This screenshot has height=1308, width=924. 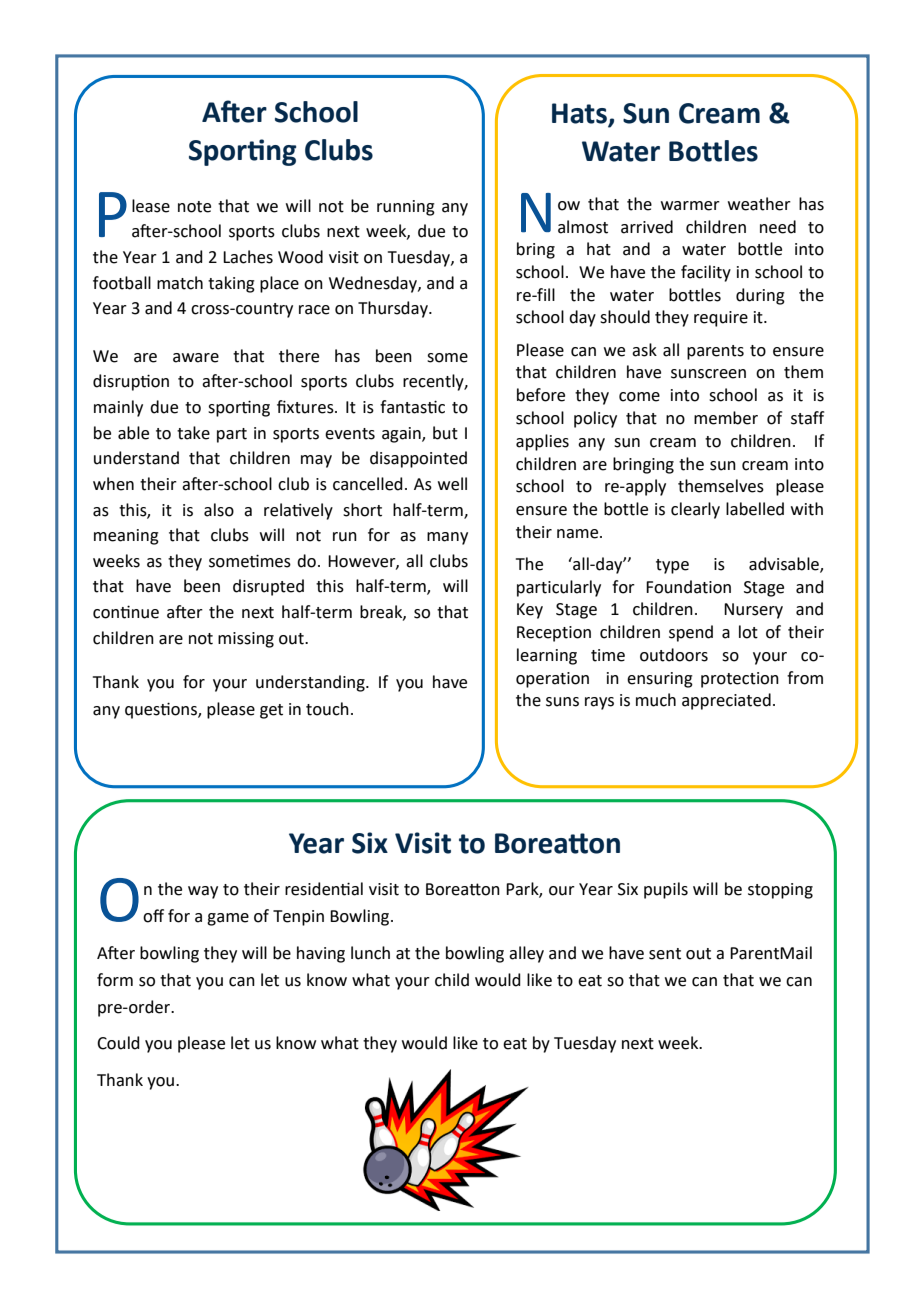 What do you see at coordinates (526, 954) in the screenshot?
I see `alley` at bounding box center [526, 954].
